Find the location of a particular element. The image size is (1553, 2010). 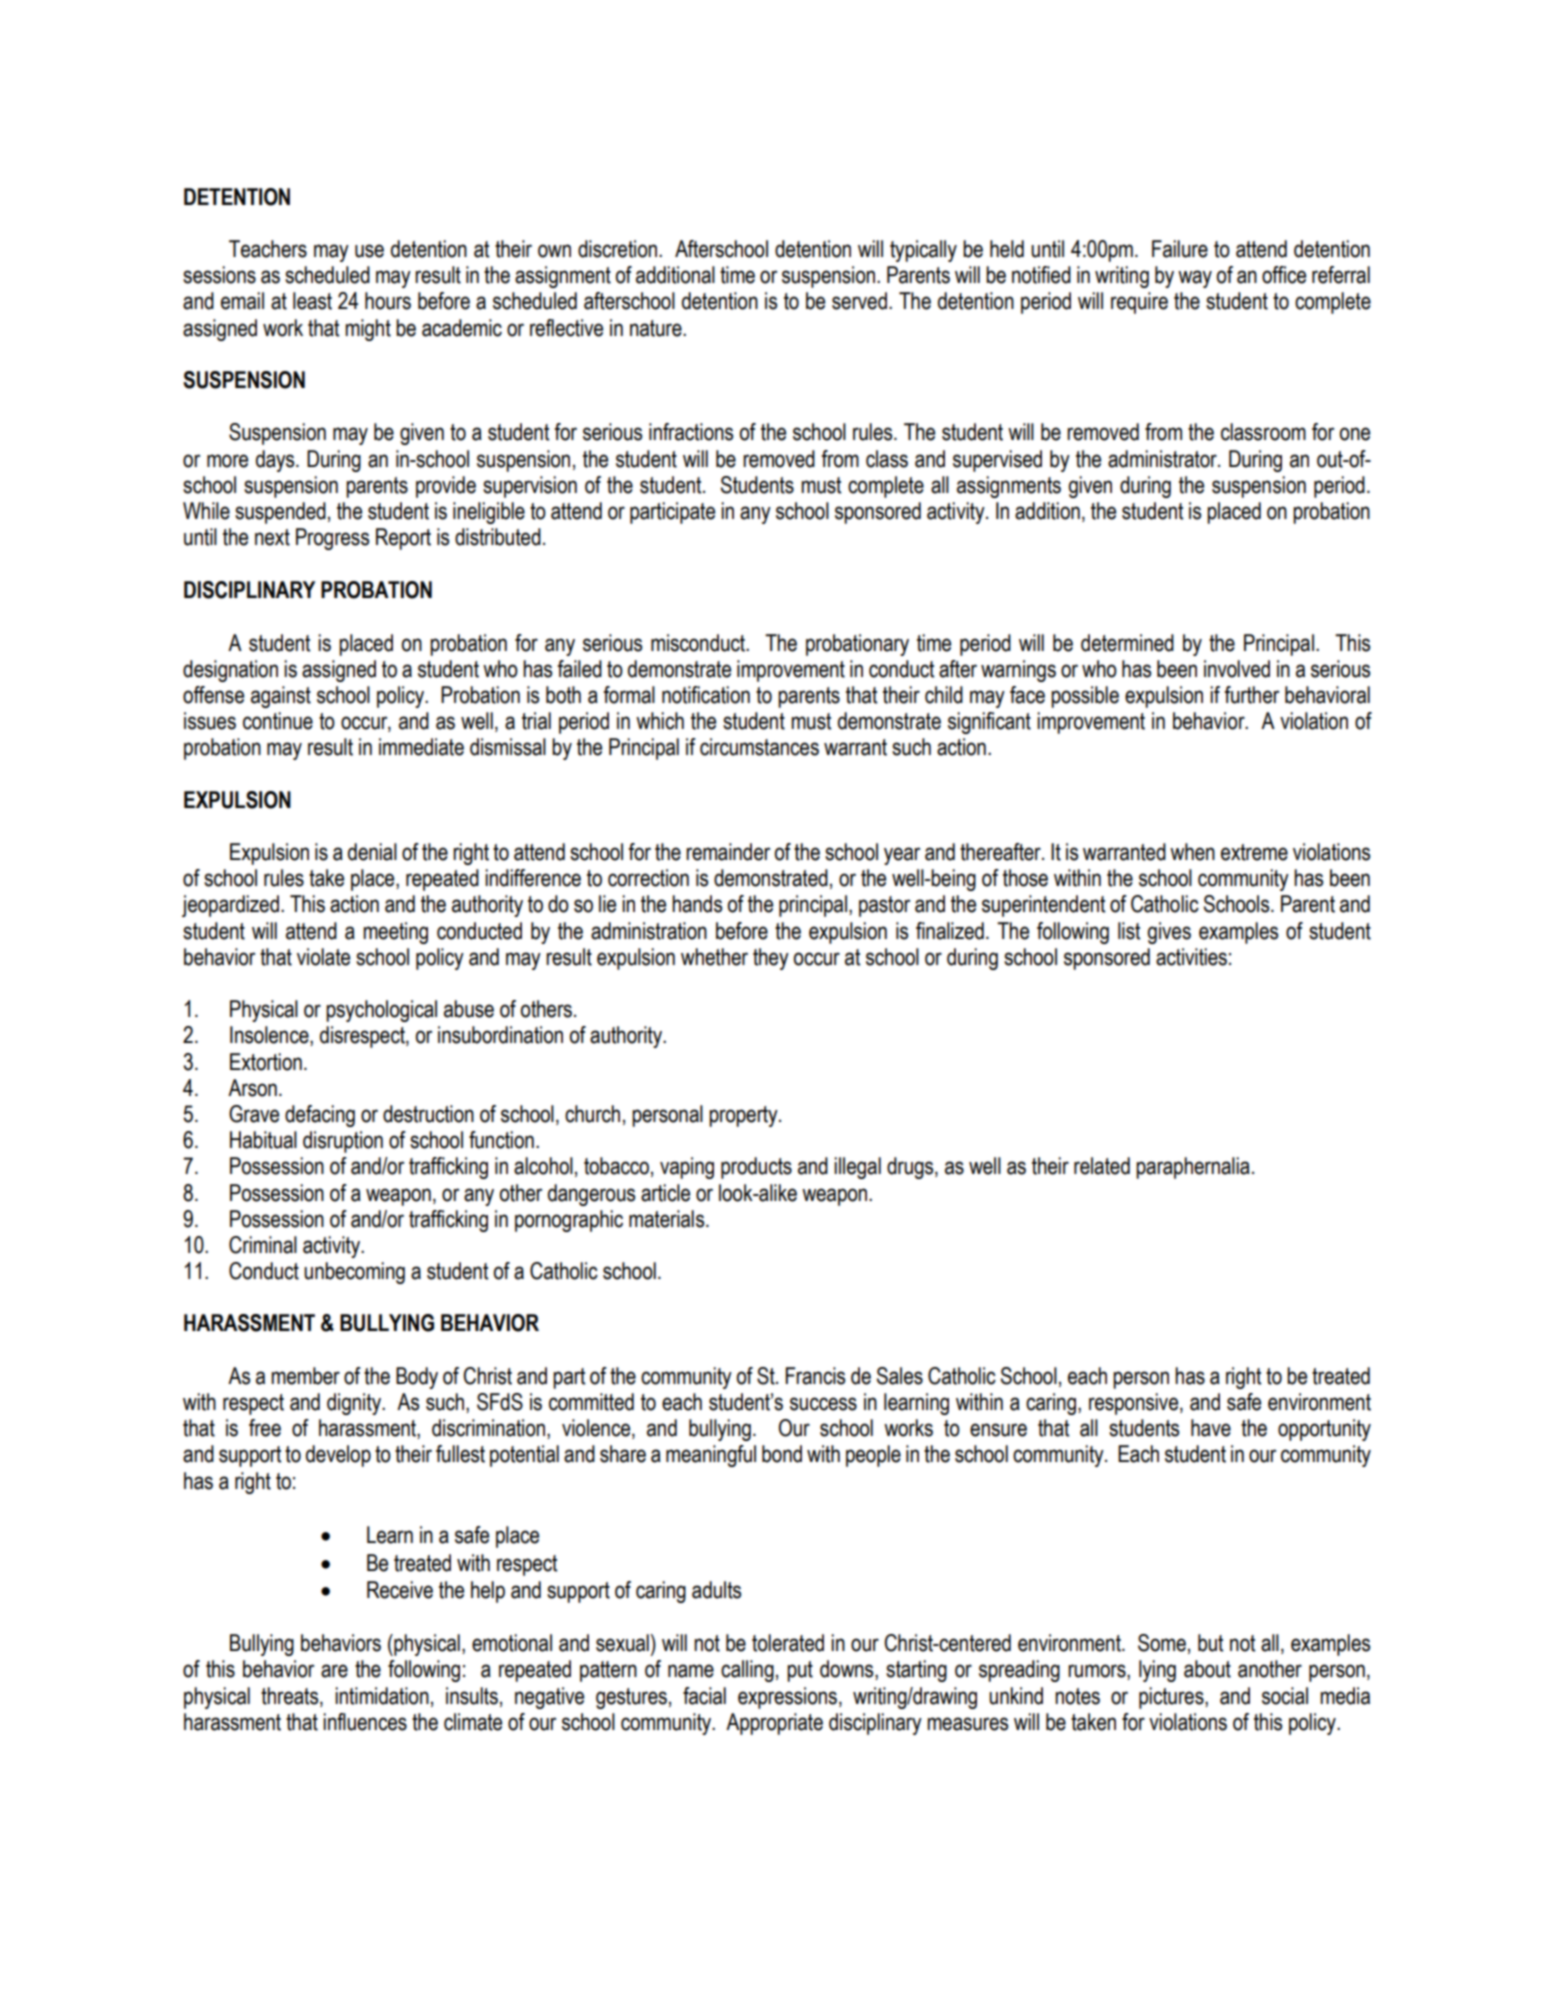

products is located at coordinates (756, 1168).
